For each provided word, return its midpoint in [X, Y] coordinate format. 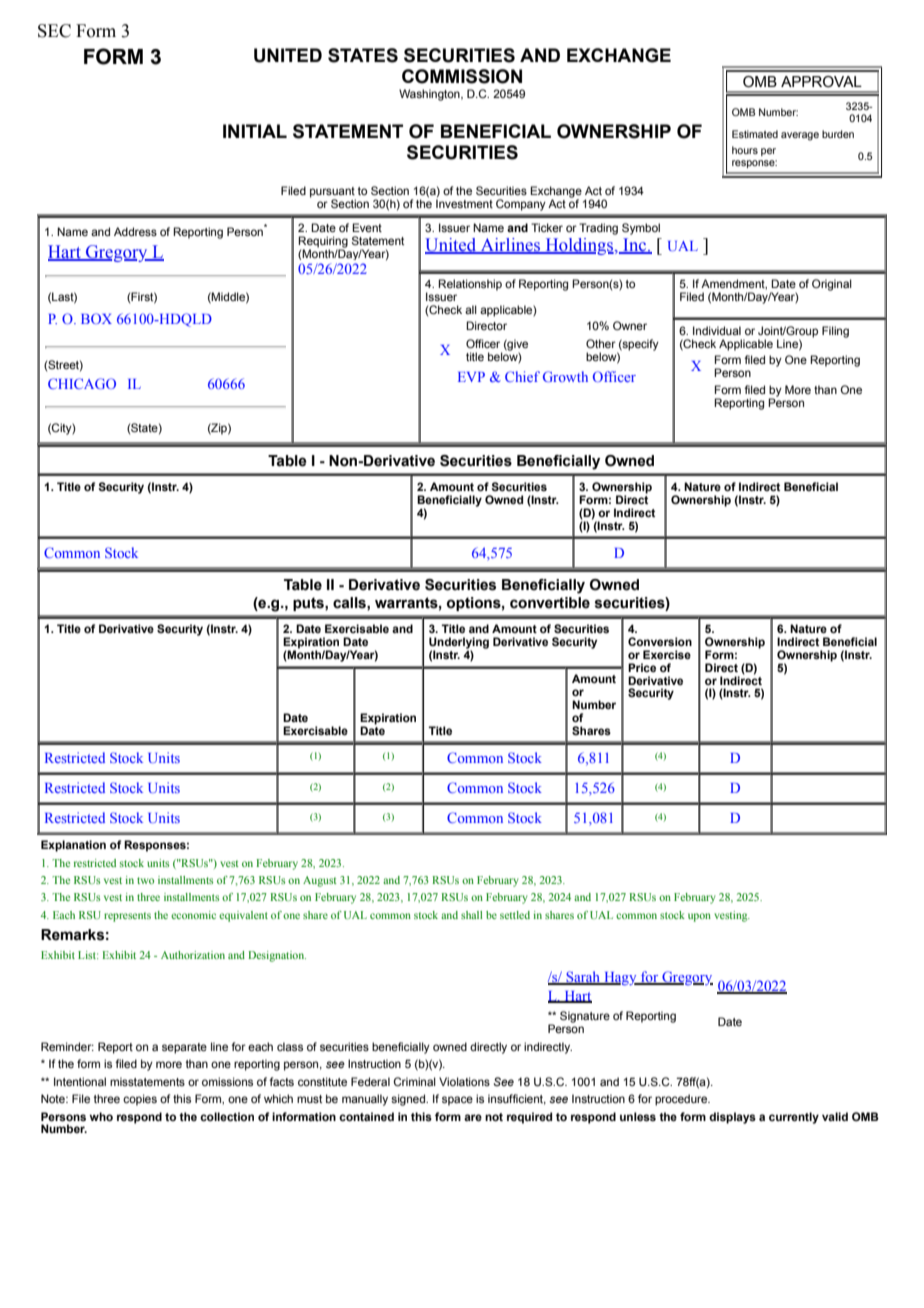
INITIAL [255, 131]
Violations [464, 1081]
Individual [717, 330]
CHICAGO [82, 383]
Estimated [755, 134]
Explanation [73, 846]
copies [140, 1100]
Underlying [459, 644]
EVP [471, 377]
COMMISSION [462, 76]
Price [642, 667]
